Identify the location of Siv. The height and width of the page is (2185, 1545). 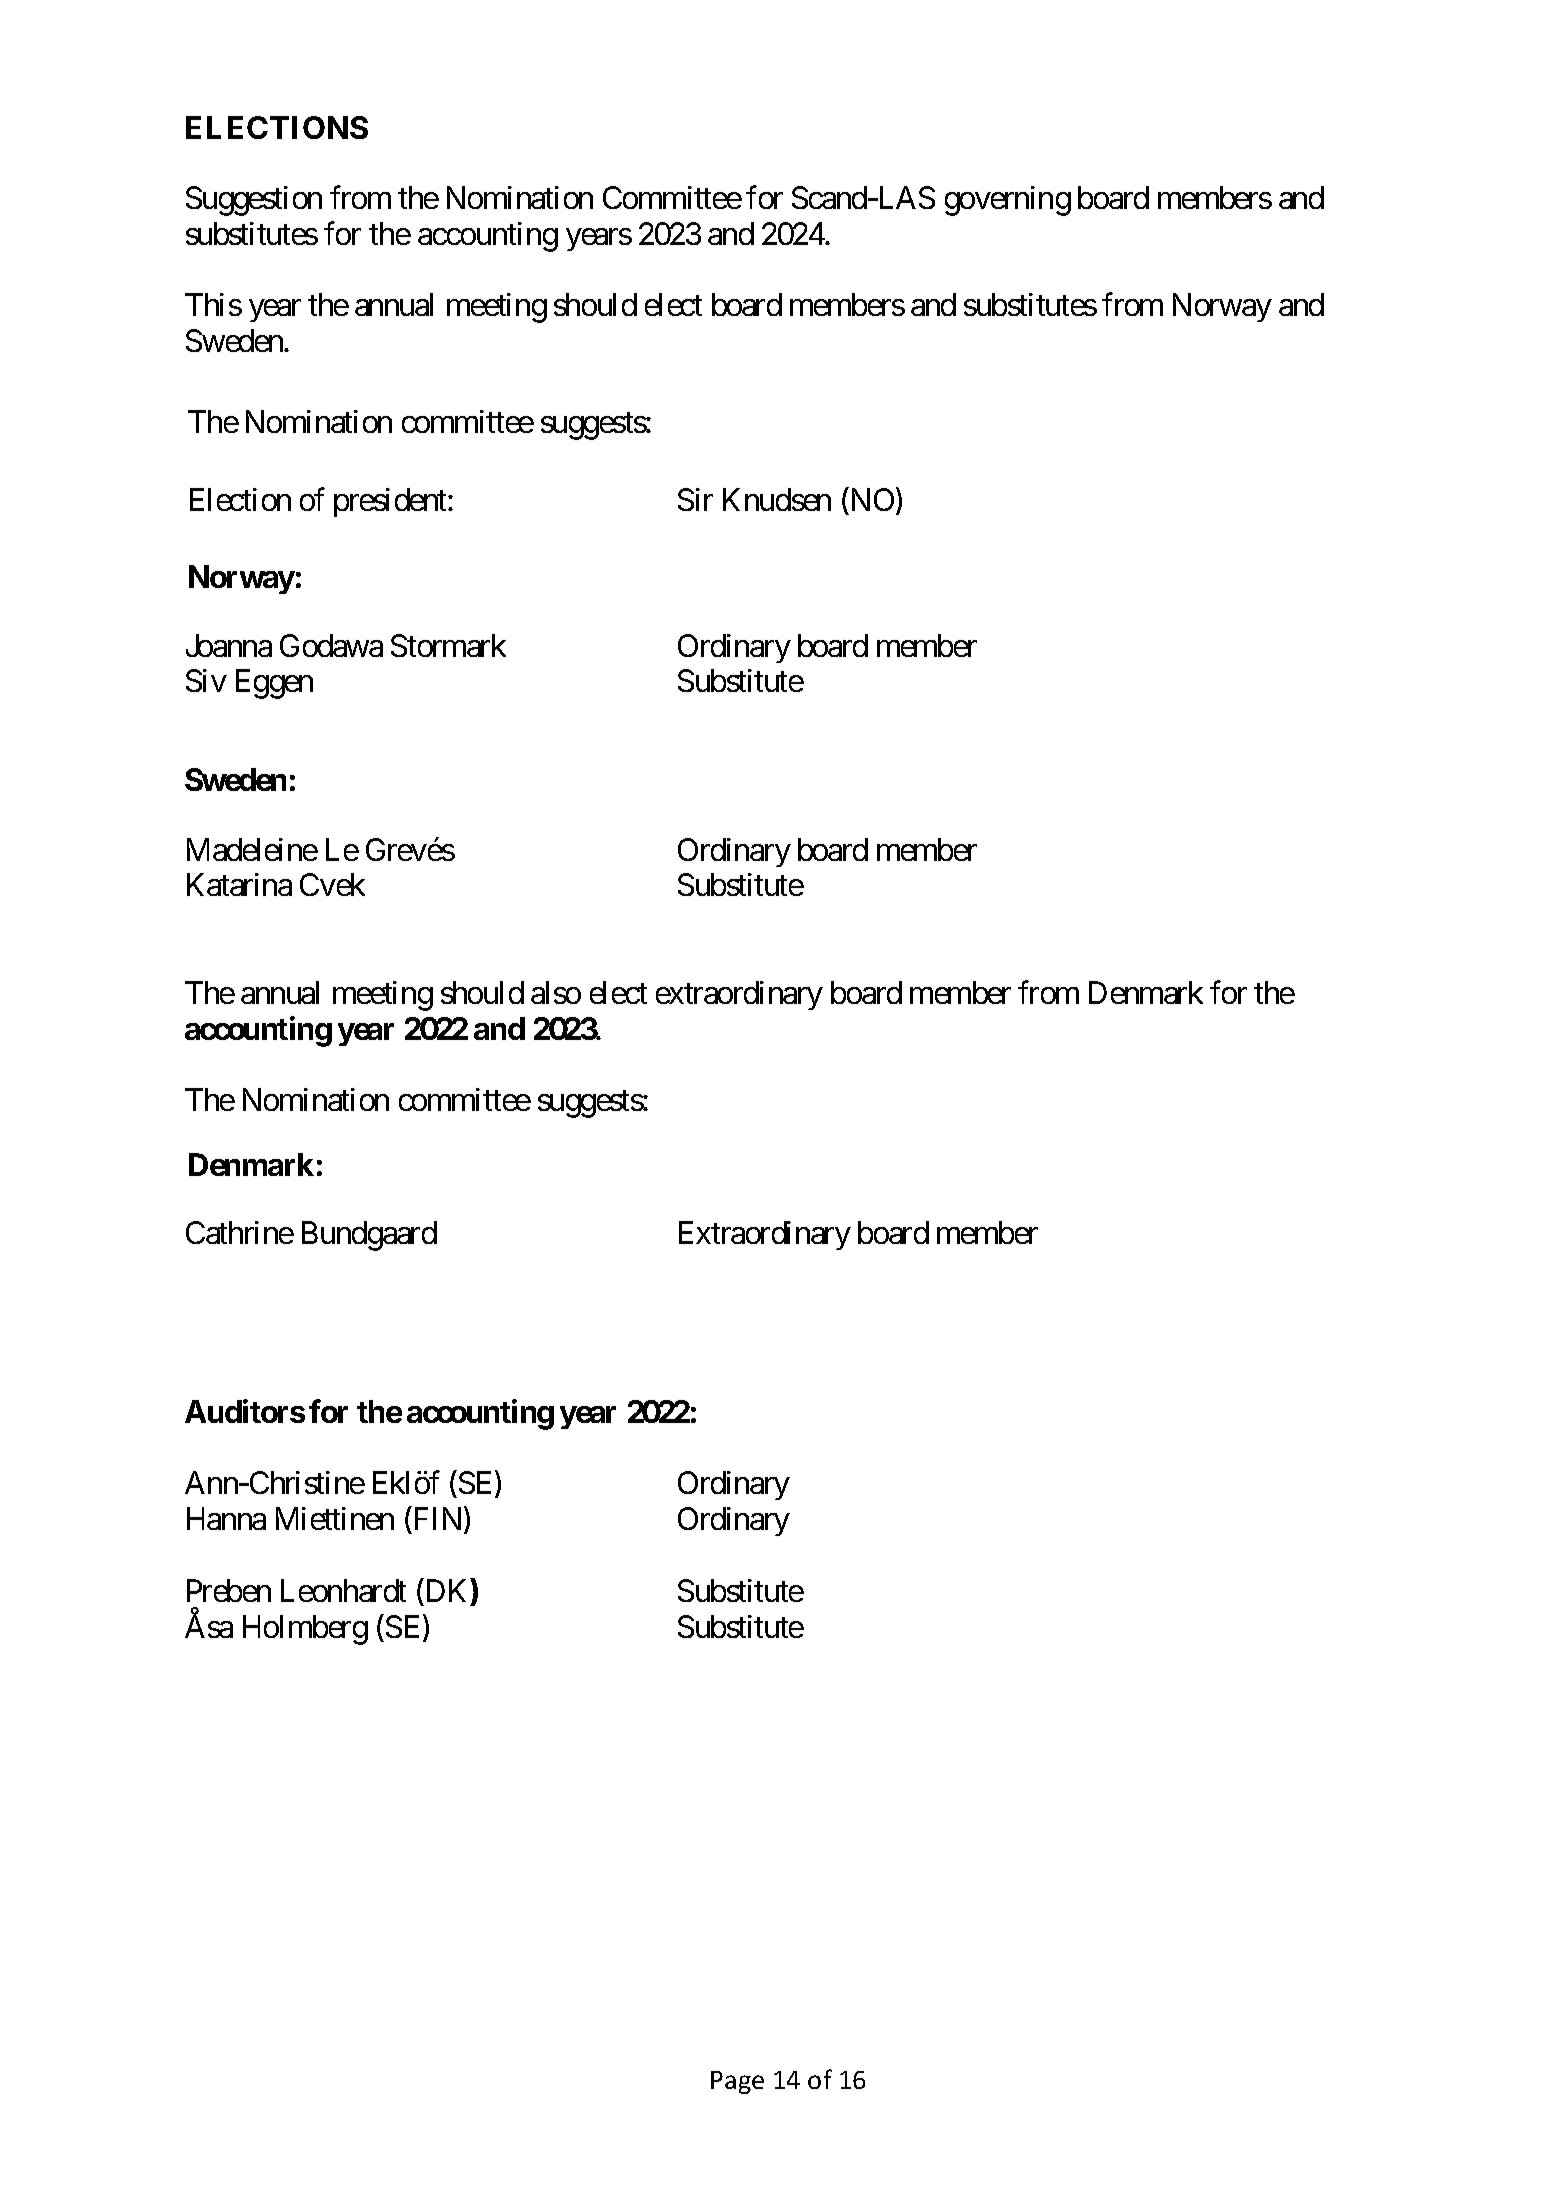
(206, 680).
